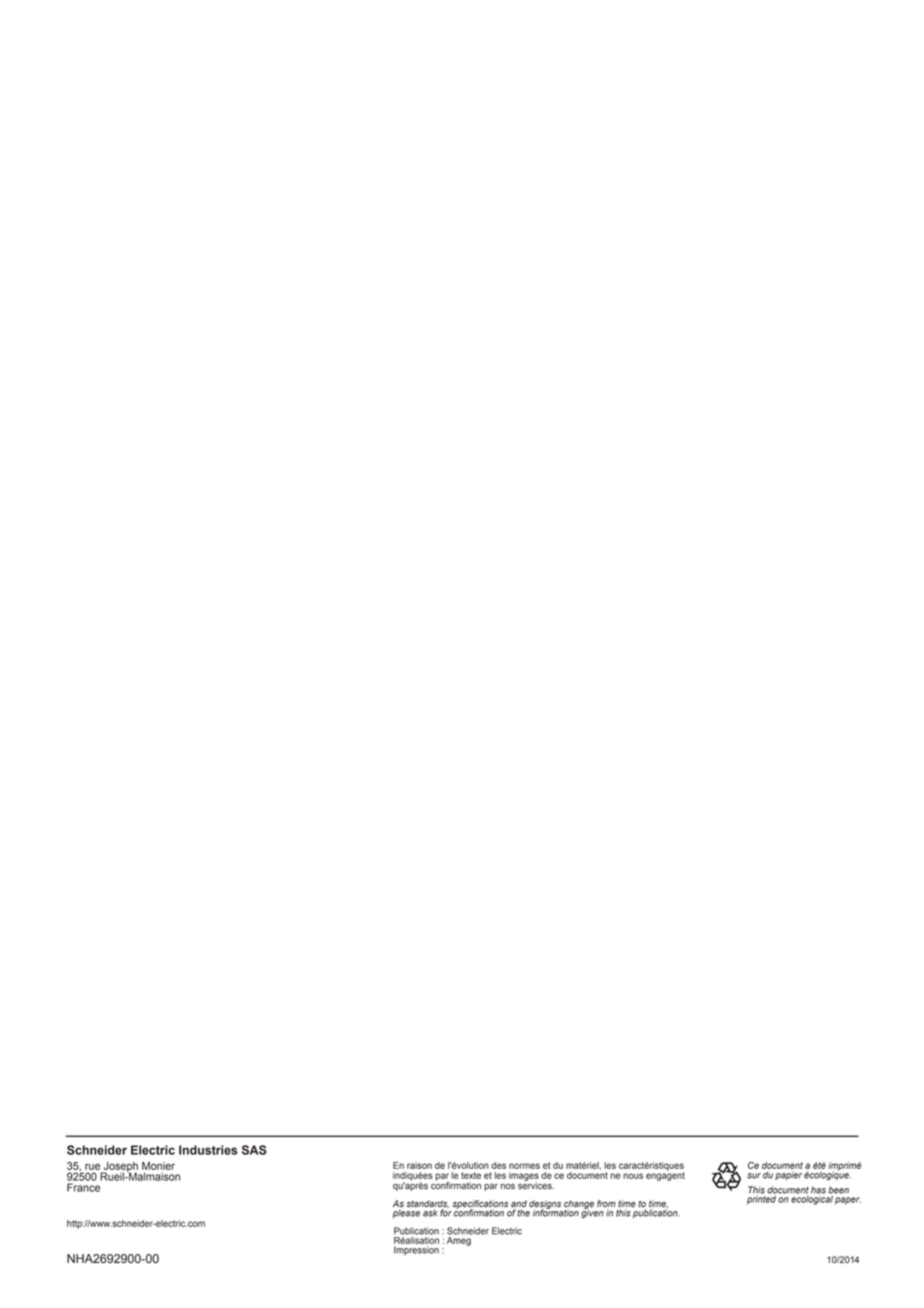  Describe the element at coordinates (254, 1150) in the screenshot. I see `SAS` at that location.
